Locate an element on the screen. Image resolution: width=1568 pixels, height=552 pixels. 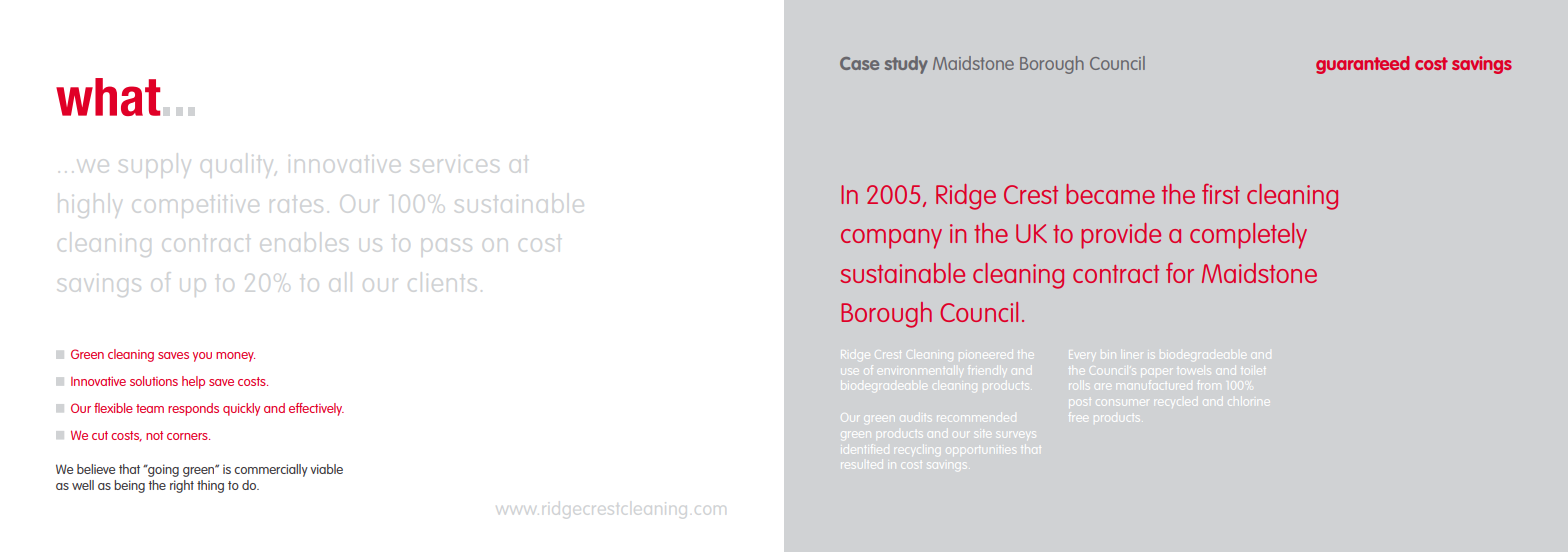
money is located at coordinates (235, 357).
